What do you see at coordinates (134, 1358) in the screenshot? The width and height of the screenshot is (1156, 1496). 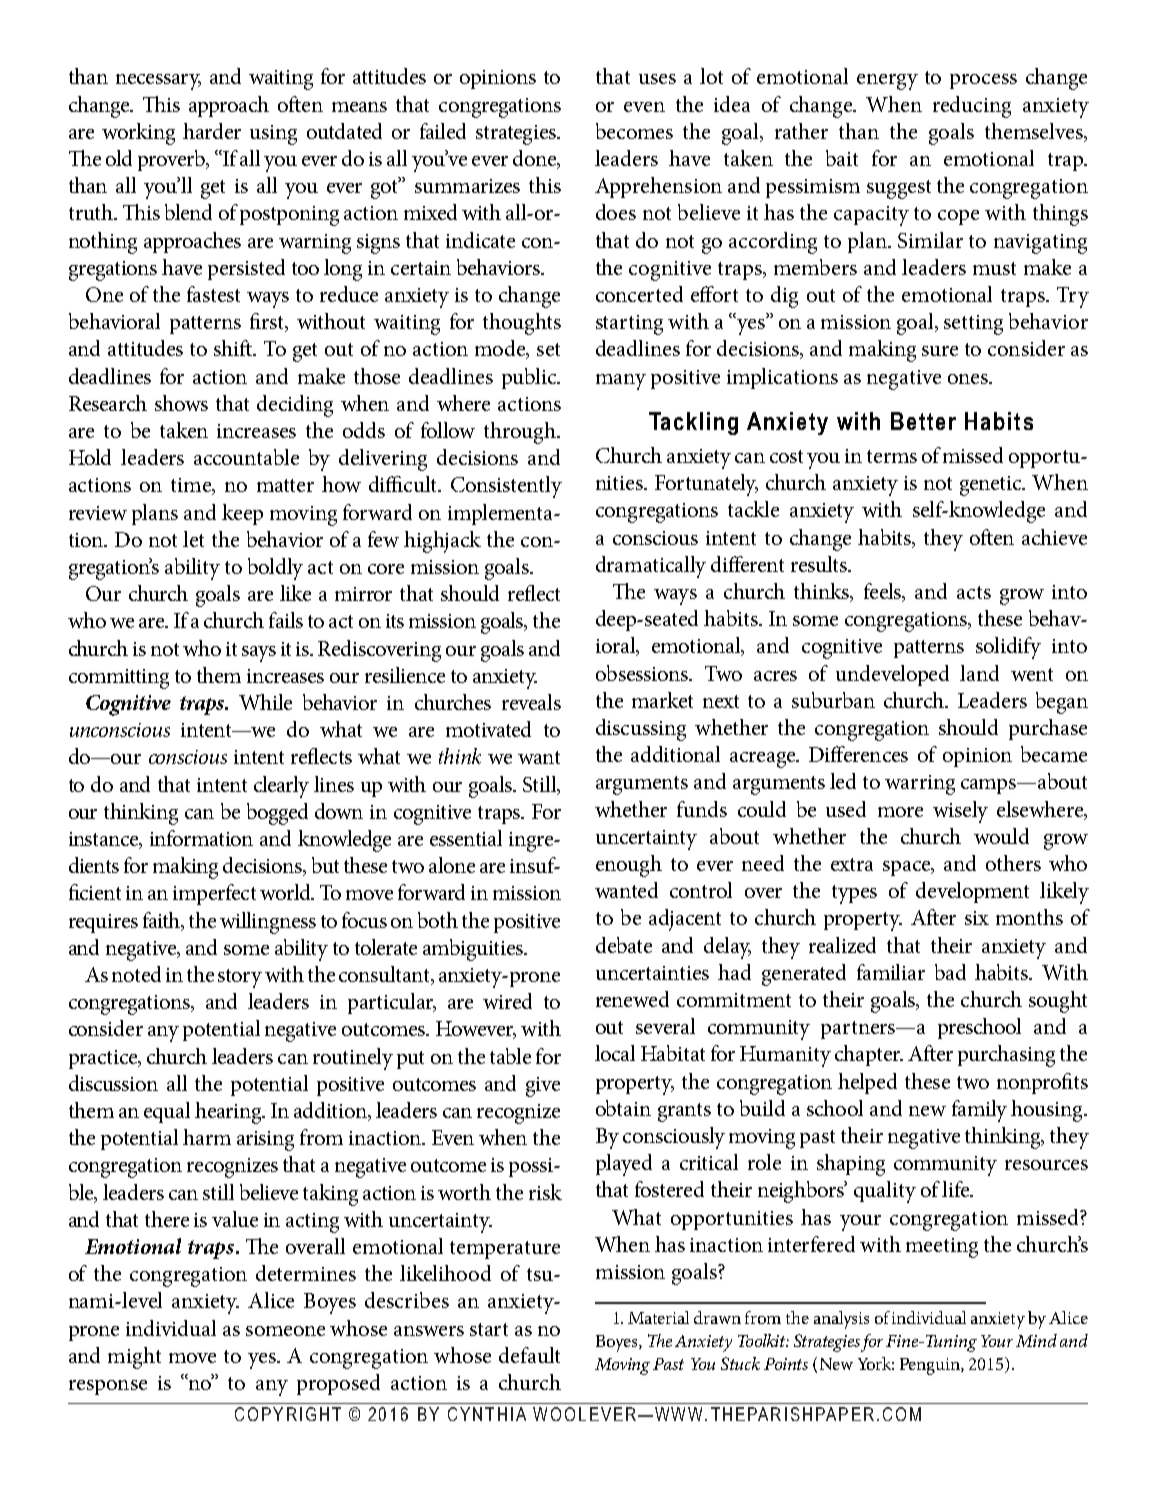 I see `might` at bounding box center [134, 1358].
